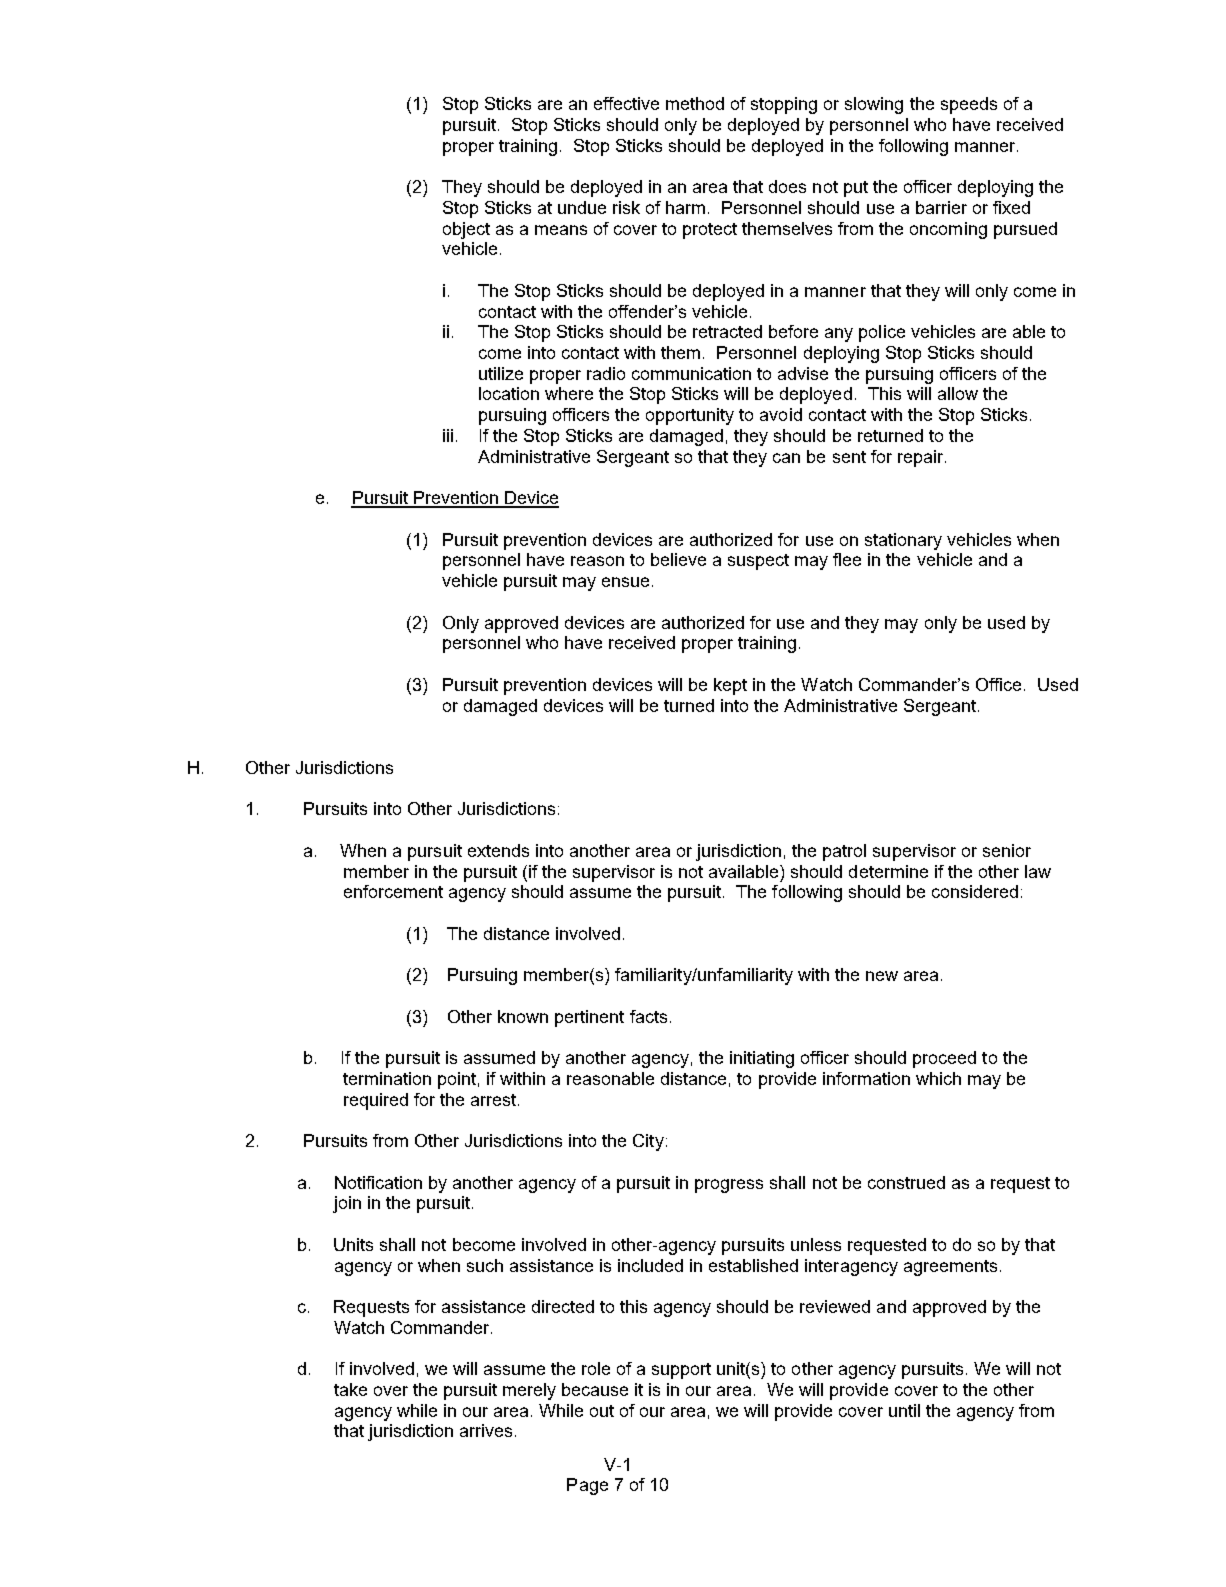 Image resolution: width=1226 pixels, height=1587 pixels. What do you see at coordinates (681, 1371) in the image?
I see `support` at bounding box center [681, 1371].
